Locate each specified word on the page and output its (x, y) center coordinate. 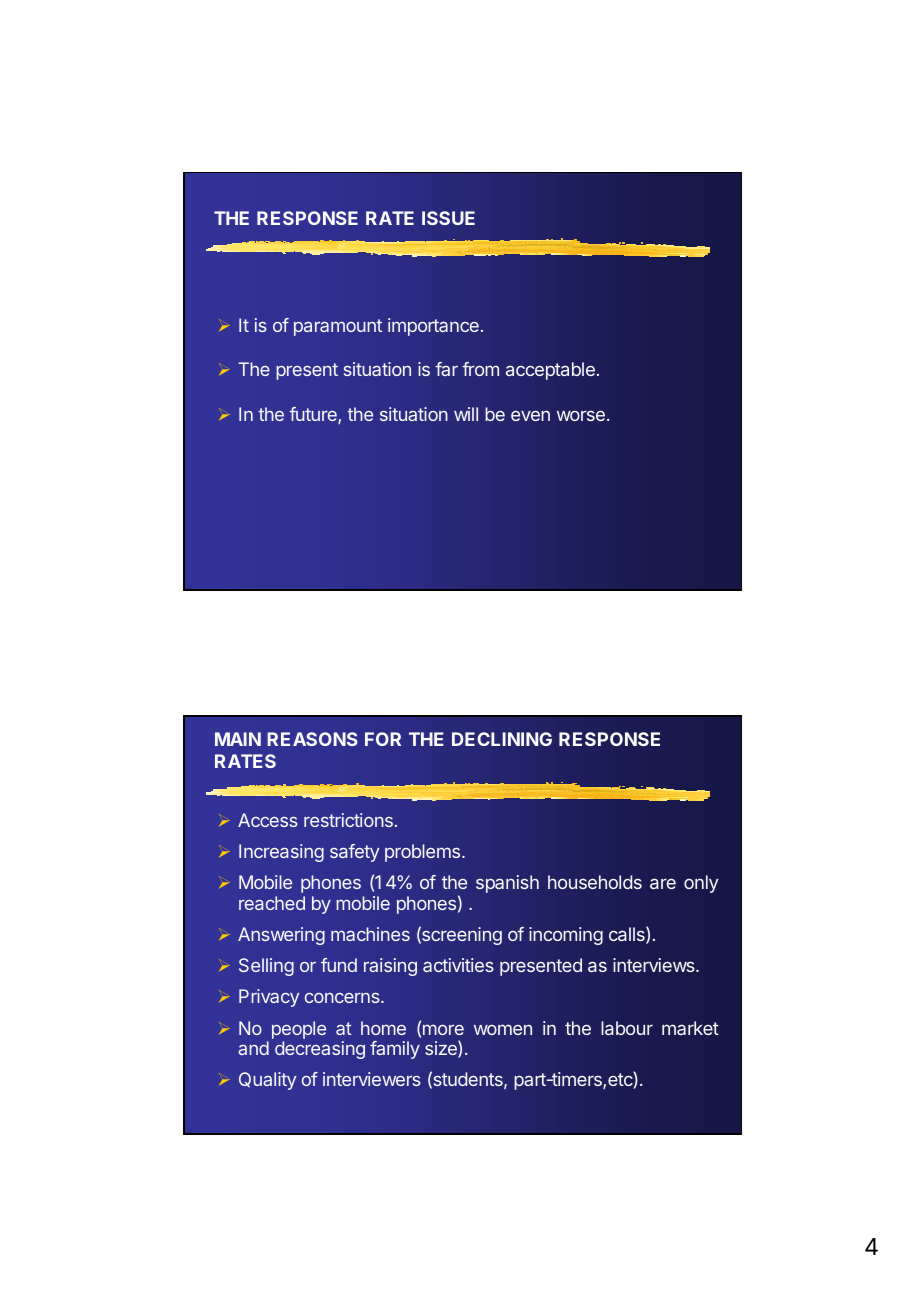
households (595, 882)
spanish (507, 884)
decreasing (320, 1050)
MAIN (238, 739)
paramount (338, 327)
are (663, 883)
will (466, 414)
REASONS (312, 739)
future (314, 415)
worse (581, 415)
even (530, 416)
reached (272, 903)
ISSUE (448, 218)
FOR (383, 739)
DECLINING (502, 739)
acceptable (550, 371)
